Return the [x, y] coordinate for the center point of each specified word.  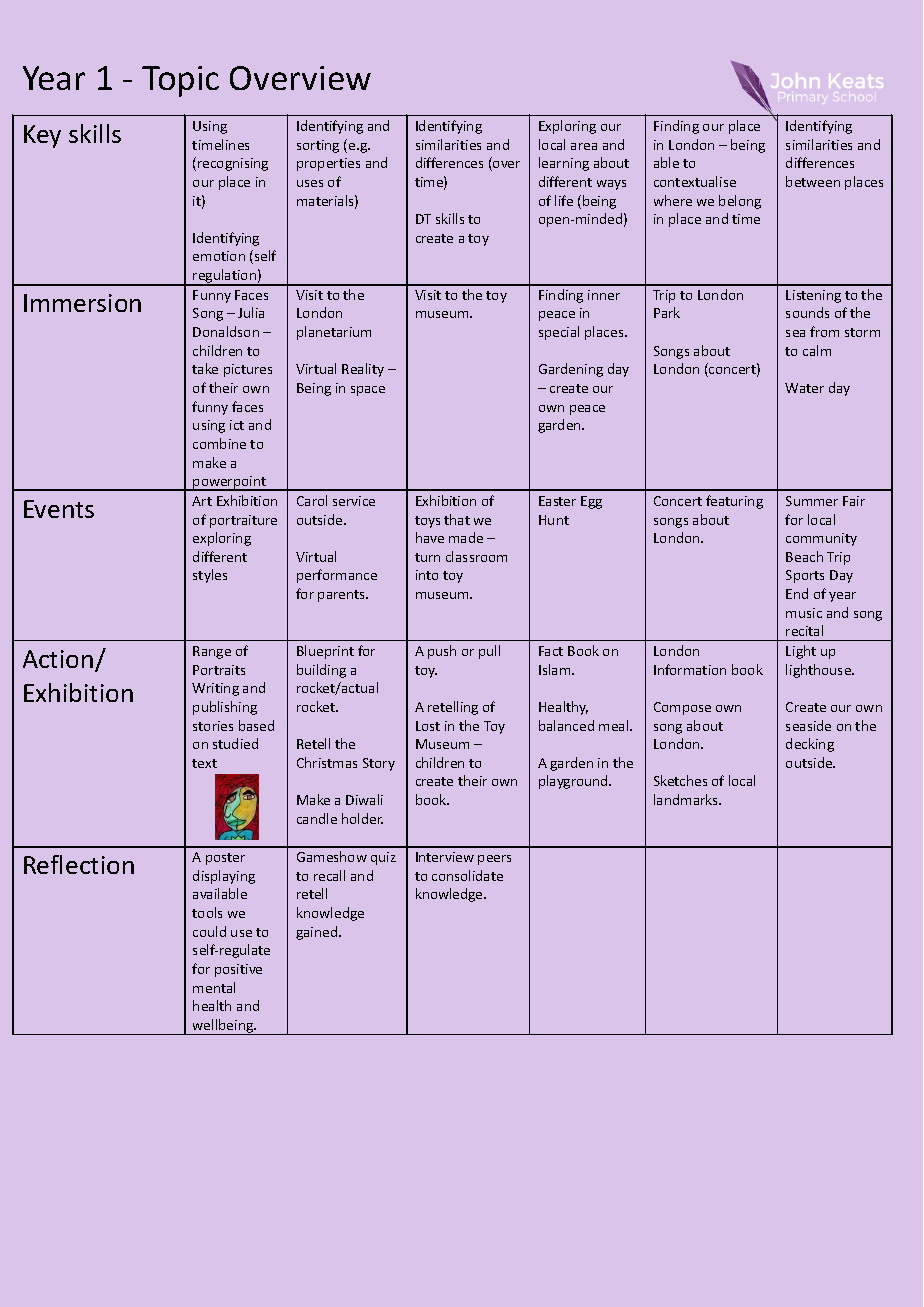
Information [690, 669]
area [584, 146]
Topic [180, 81]
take [205, 368]
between [813, 181]
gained [318, 933]
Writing [215, 689]
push [442, 652]
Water [804, 388]
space [368, 391]
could [209, 931]
